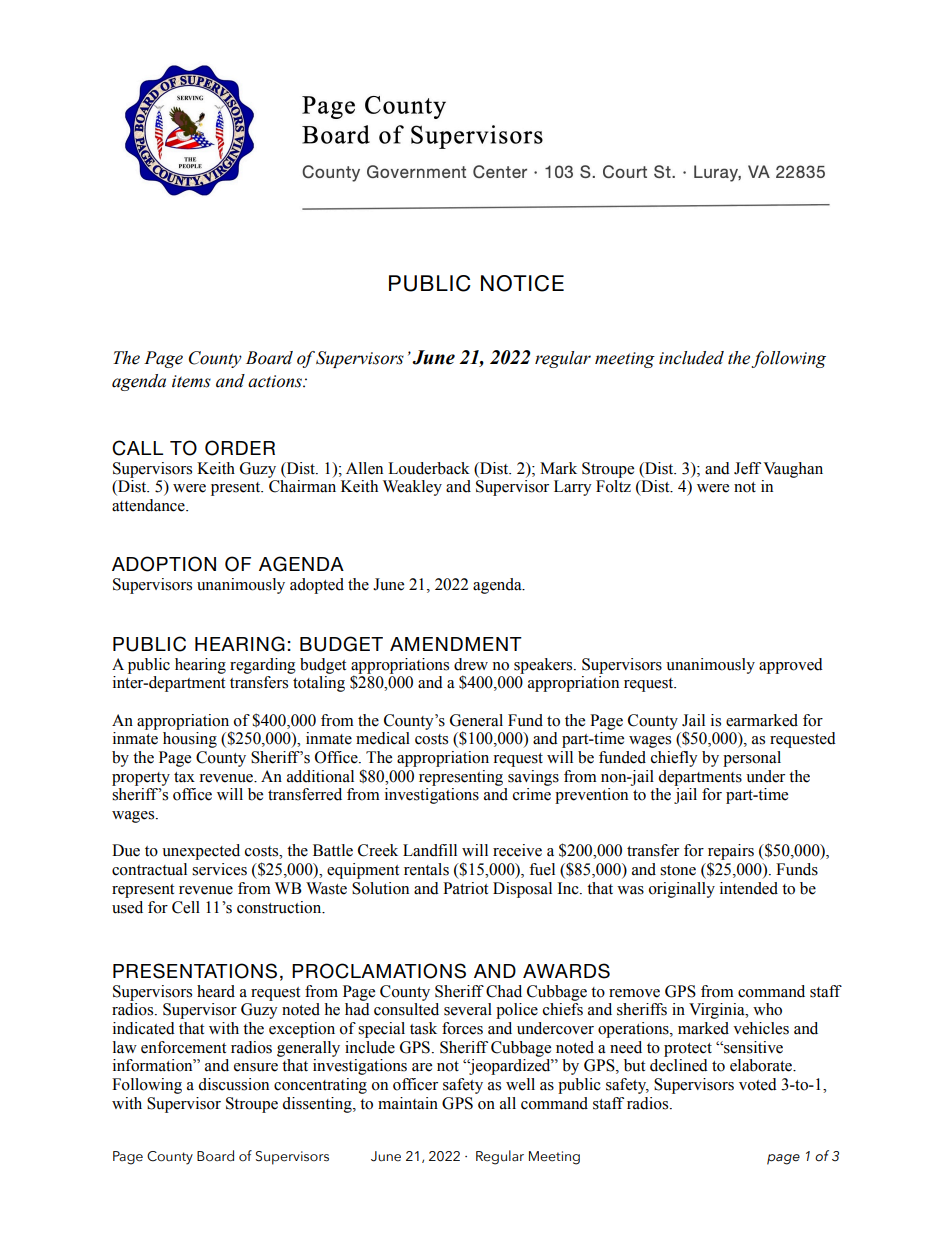  Describe the element at coordinates (471, 664) in the screenshot. I see `drew` at that location.
